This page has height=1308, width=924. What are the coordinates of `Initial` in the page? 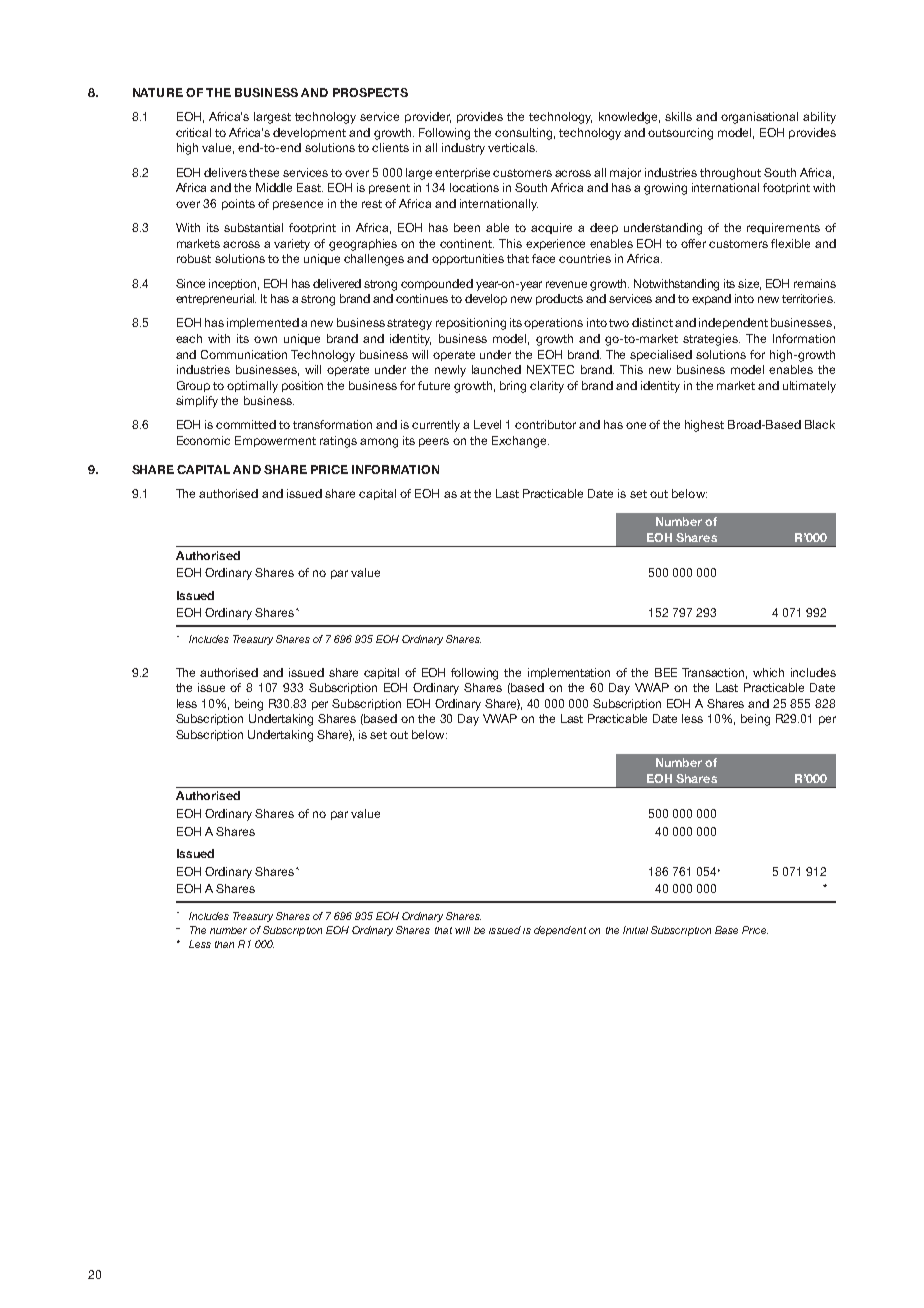 It's located at (635, 930).
